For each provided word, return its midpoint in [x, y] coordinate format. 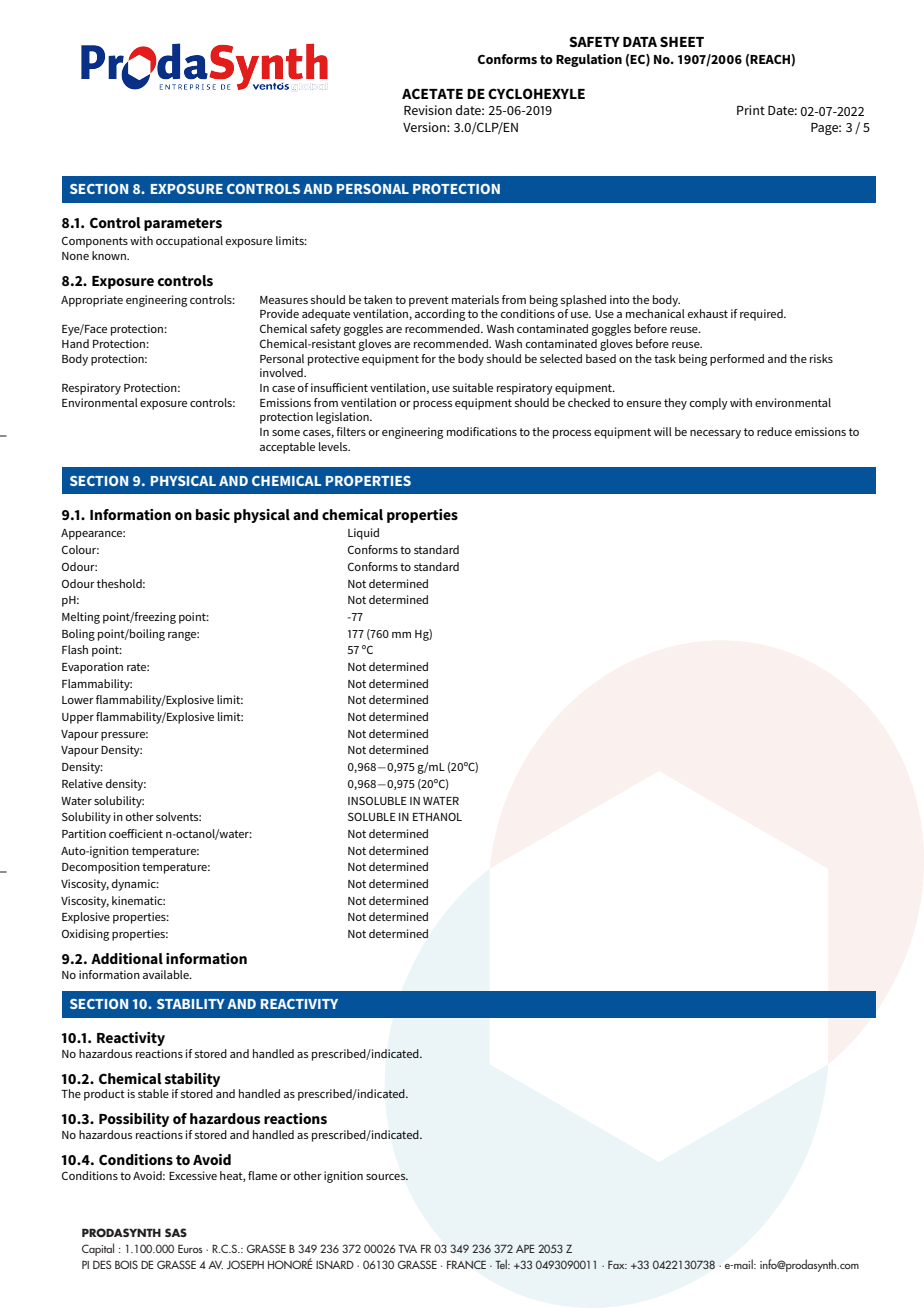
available [167, 974]
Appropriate [92, 301]
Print [751, 110]
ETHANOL [437, 817]
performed [737, 360]
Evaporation [92, 668]
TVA [407, 1248]
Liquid [363, 534]
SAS [176, 1232]
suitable [473, 387]
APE [525, 1248]
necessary [715, 434]
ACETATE [432, 93]
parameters [183, 224]
